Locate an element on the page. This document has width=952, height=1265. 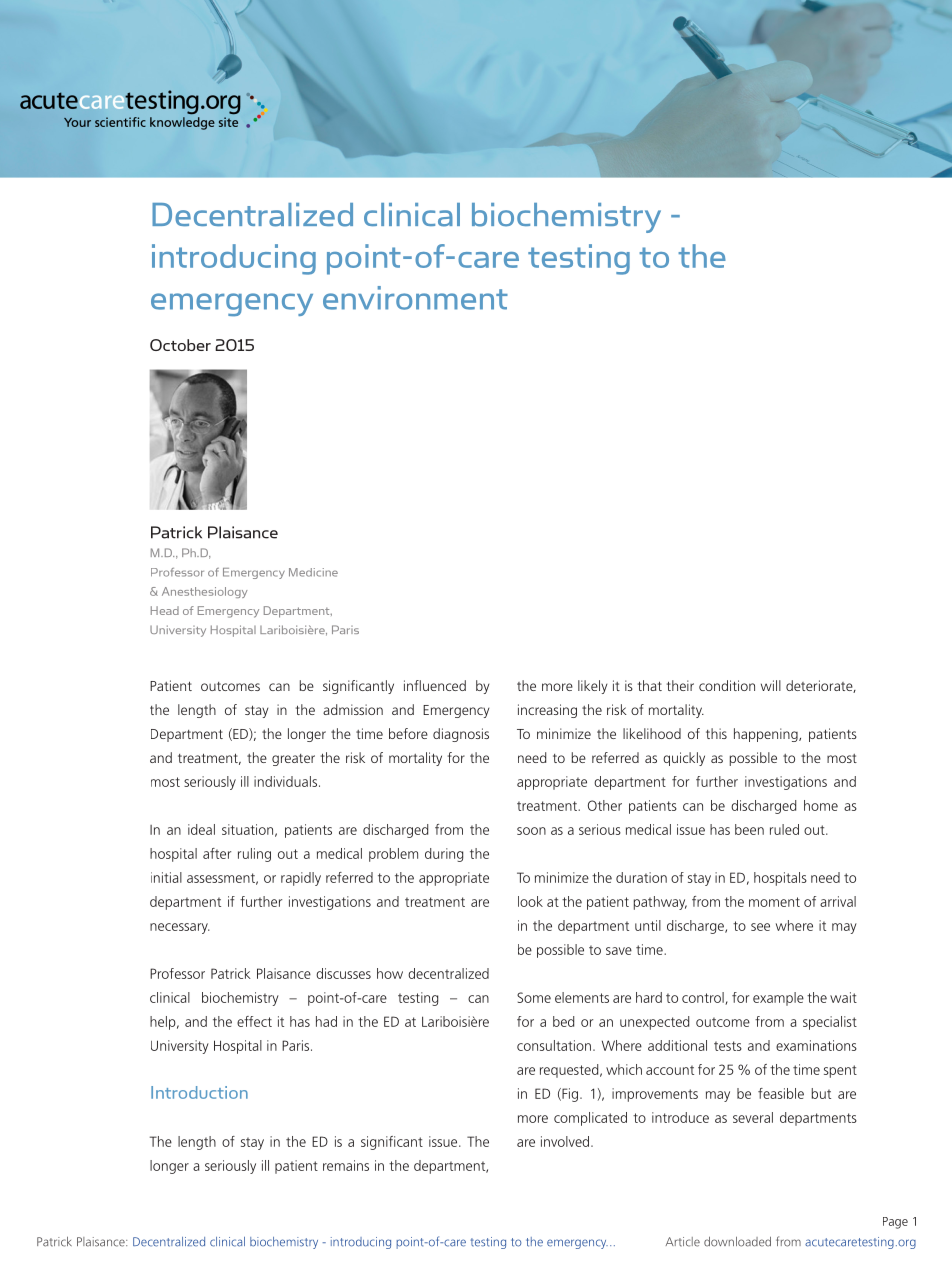
individuals is located at coordinates (287, 781).
